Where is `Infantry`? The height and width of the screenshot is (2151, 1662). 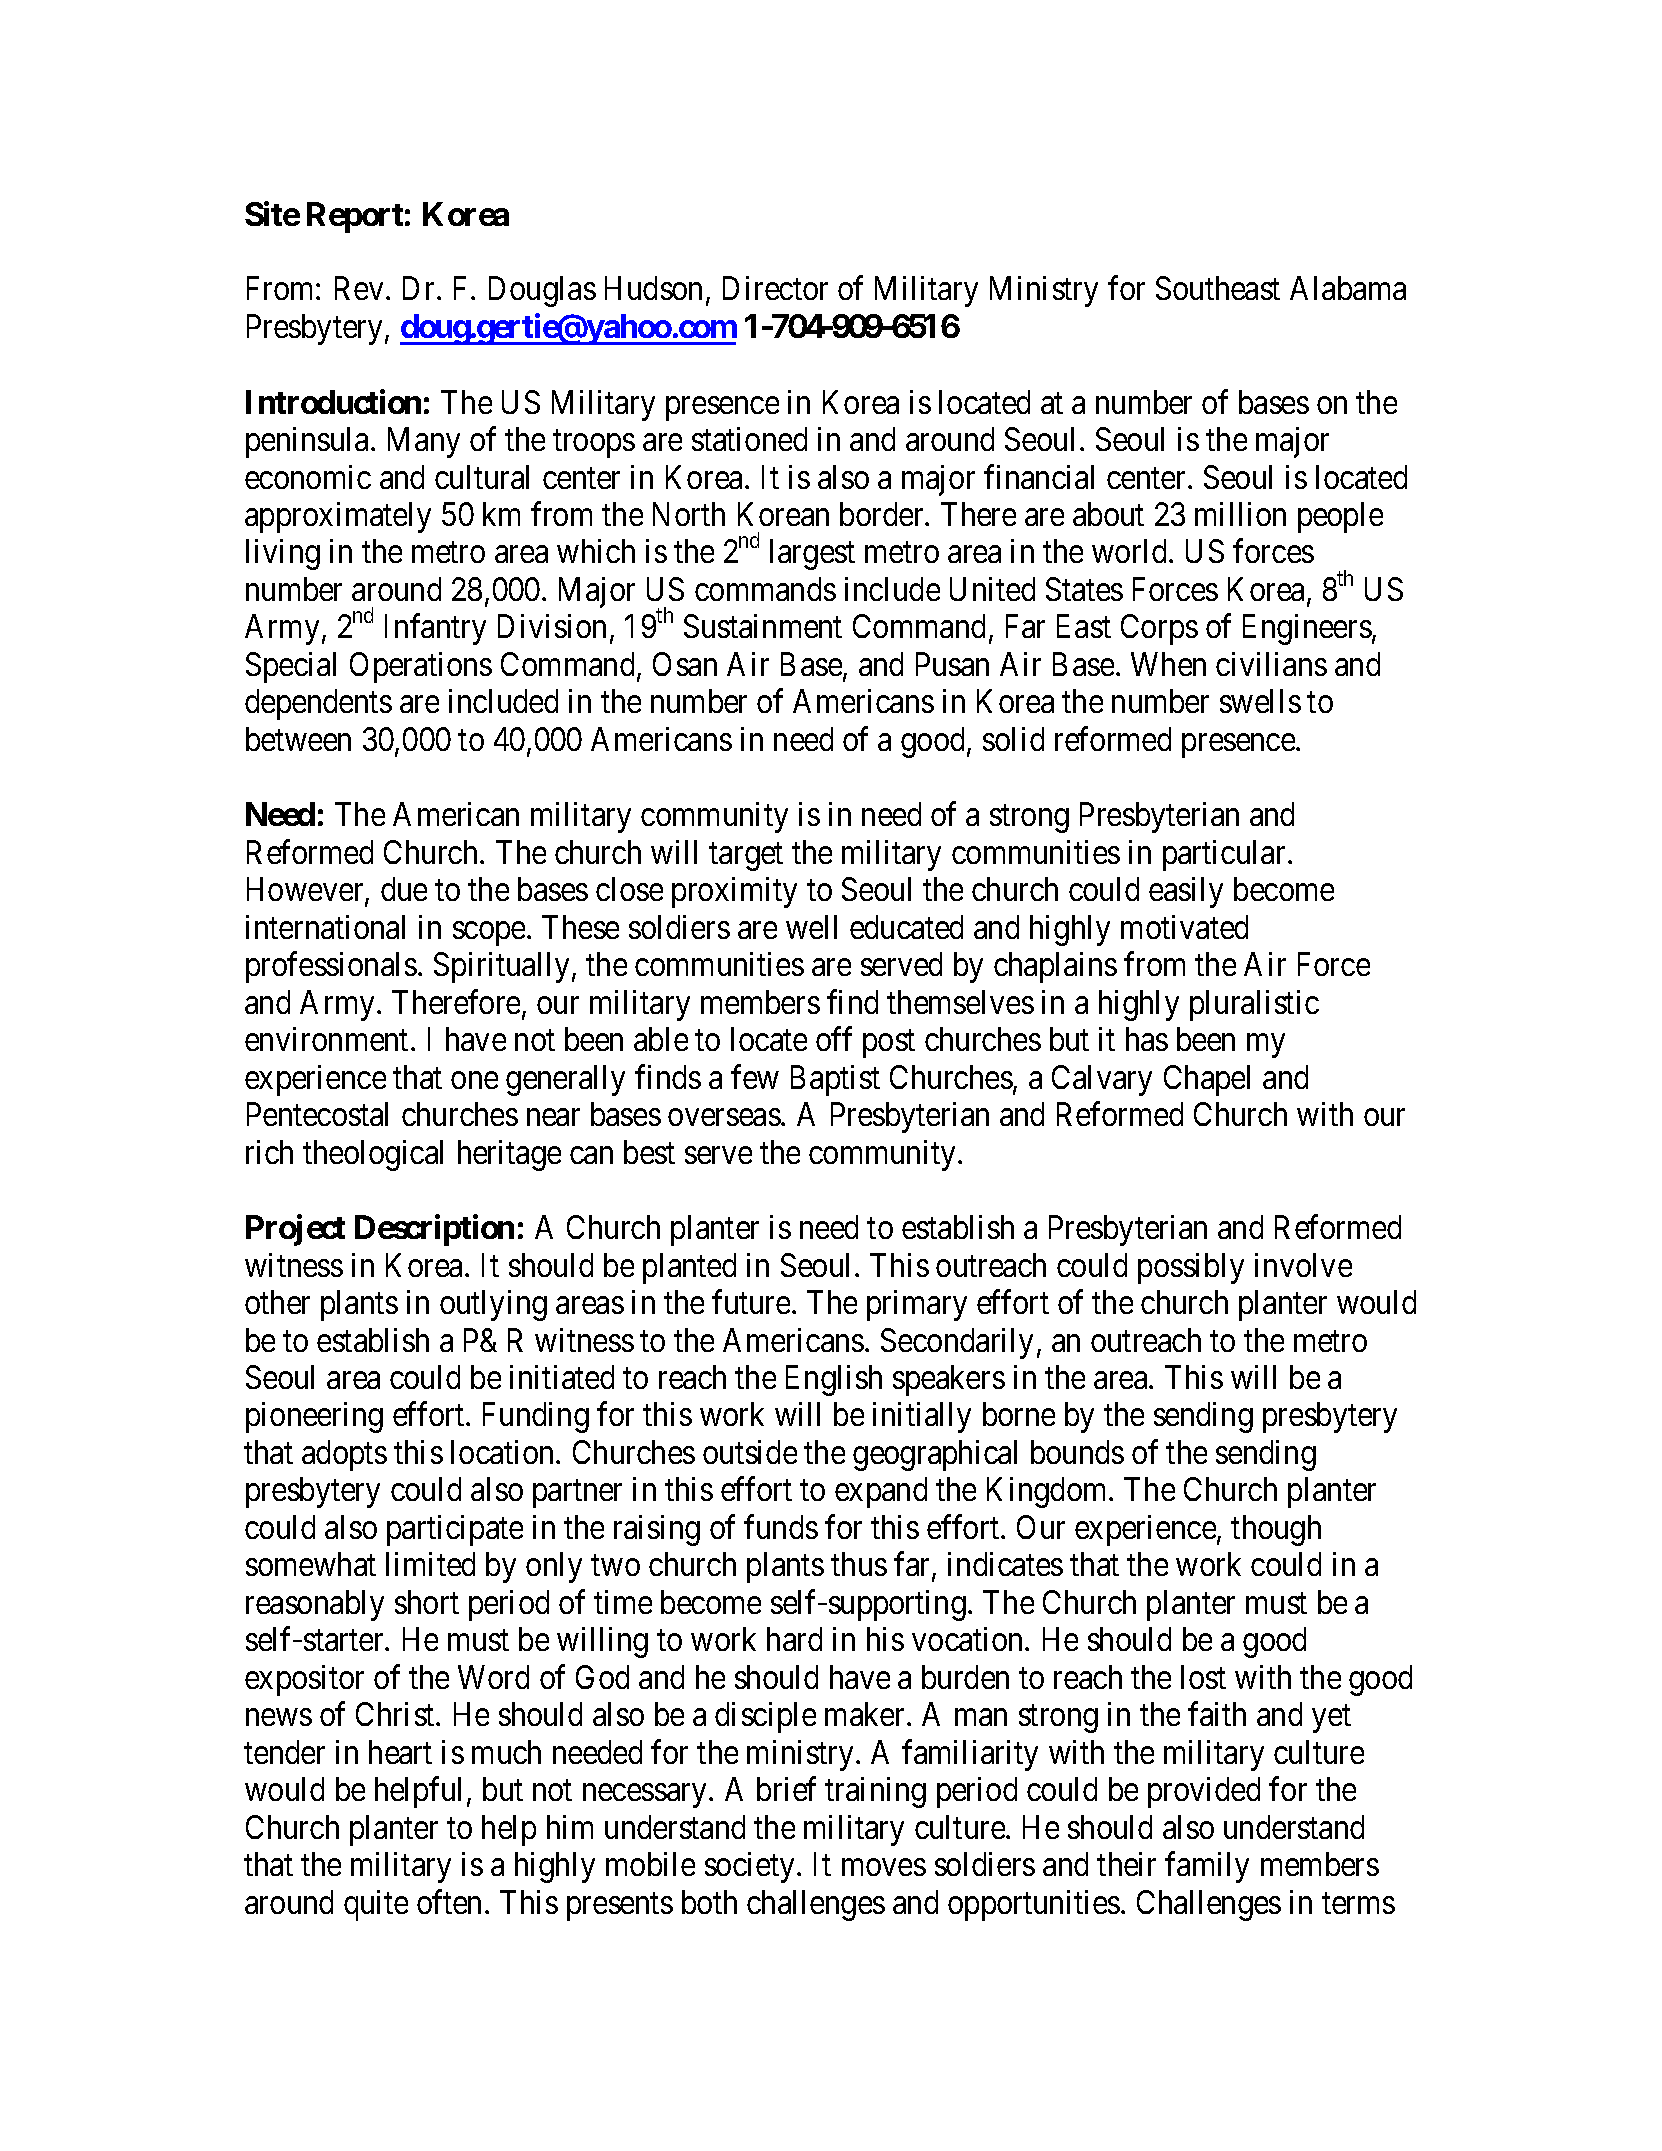 Infantry is located at coordinates (435, 629).
